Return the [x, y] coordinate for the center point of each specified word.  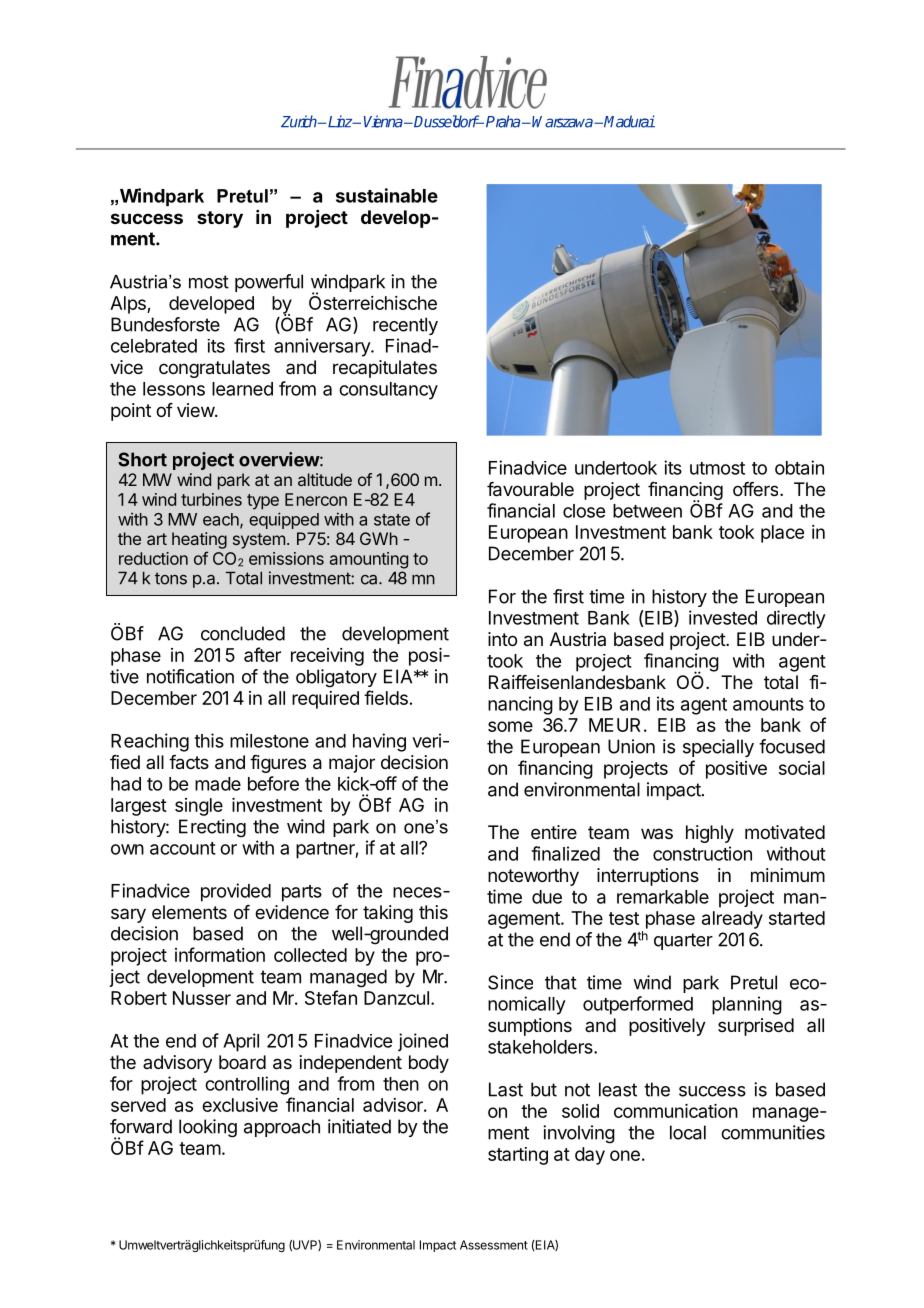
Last [506, 1089]
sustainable [387, 195]
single [199, 807]
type [263, 502]
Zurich [300, 121]
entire [554, 832]
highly [710, 834]
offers [757, 489]
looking [208, 1128]
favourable [530, 489]
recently [405, 326]
